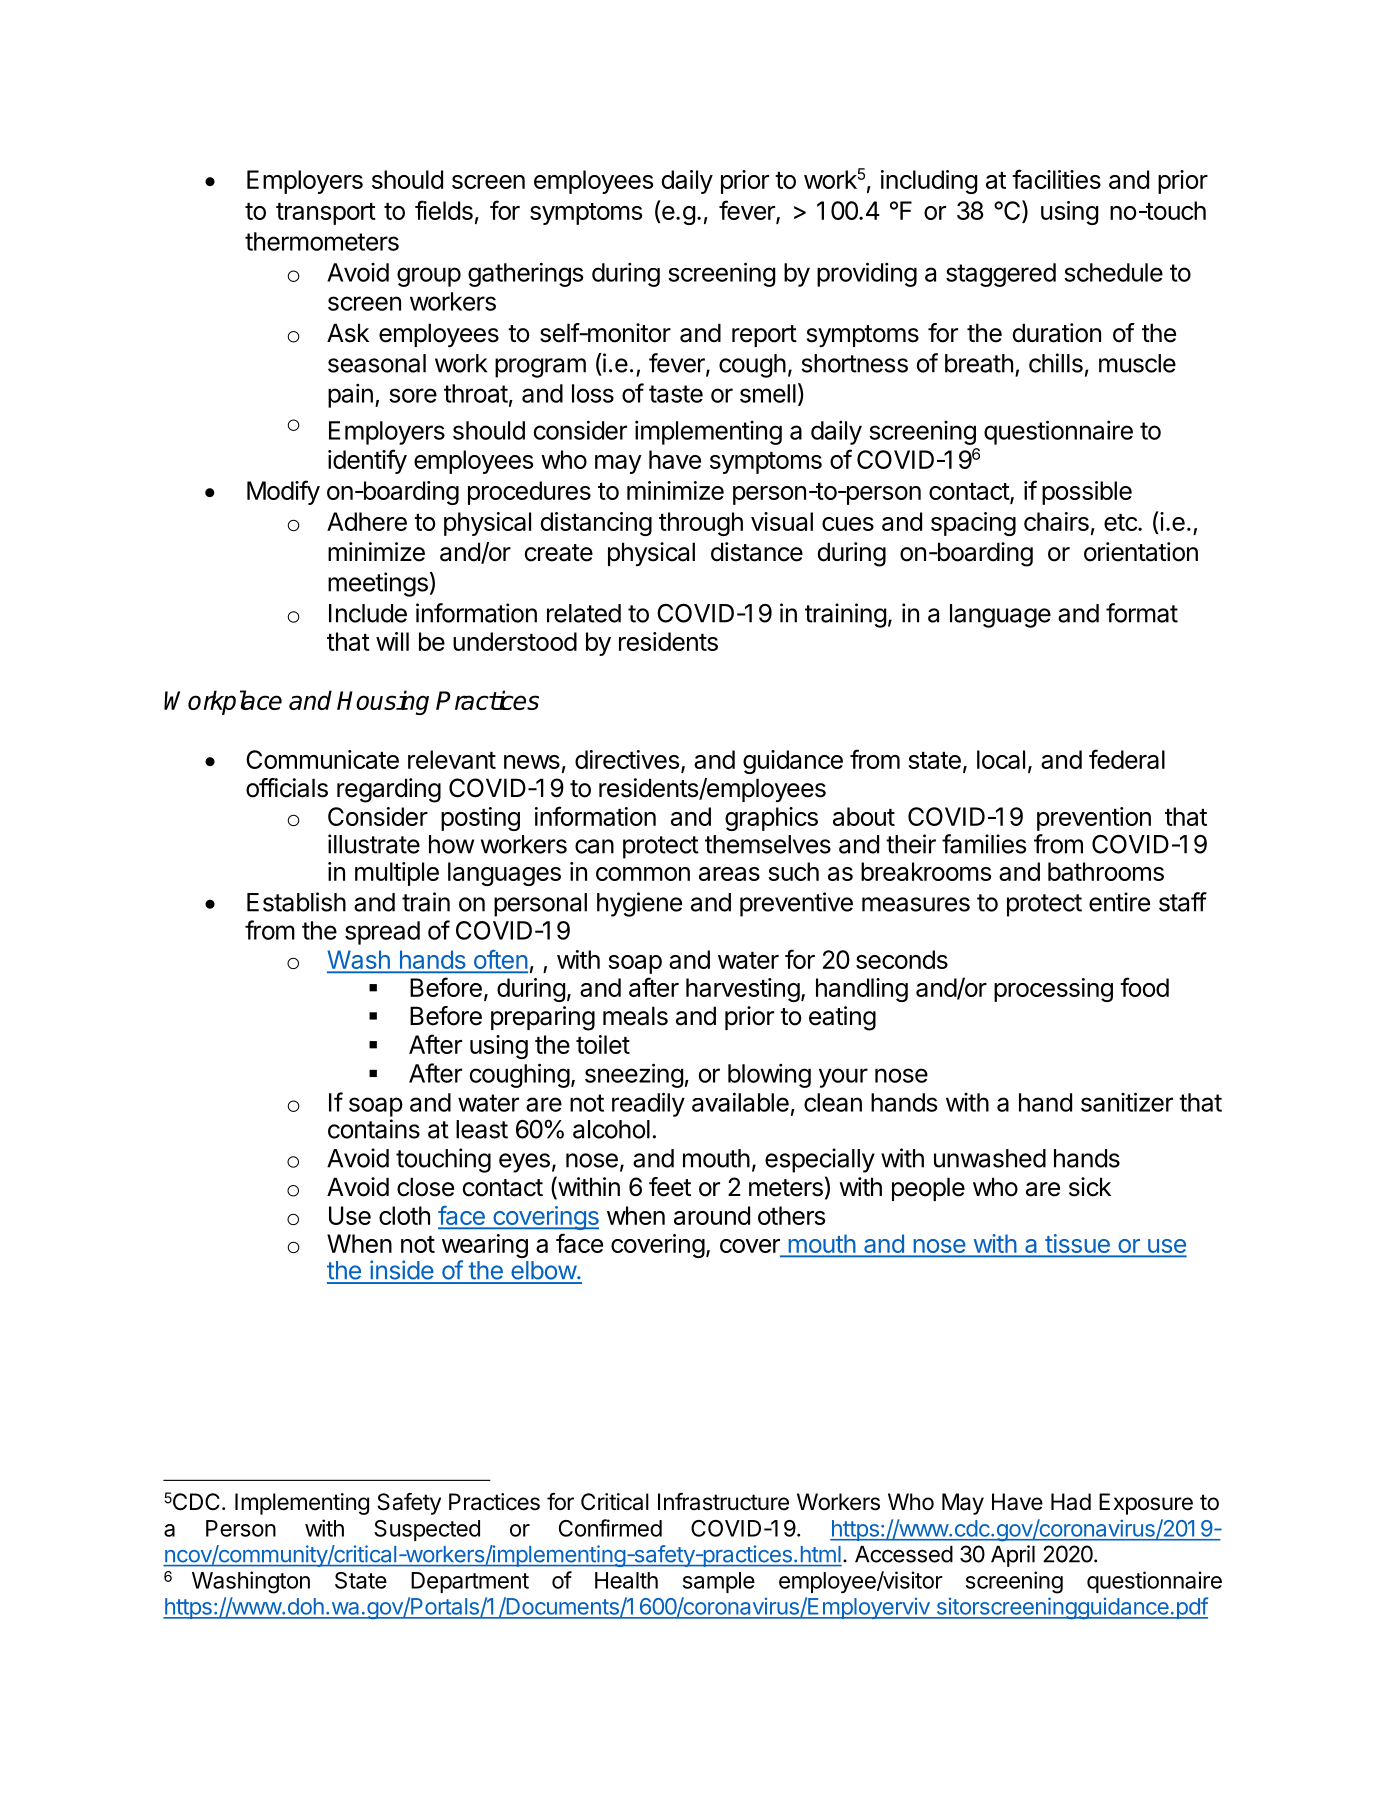 The height and width of the screenshot is (1797, 1389). What do you see at coordinates (404, 1215) in the screenshot?
I see `cloth` at bounding box center [404, 1215].
